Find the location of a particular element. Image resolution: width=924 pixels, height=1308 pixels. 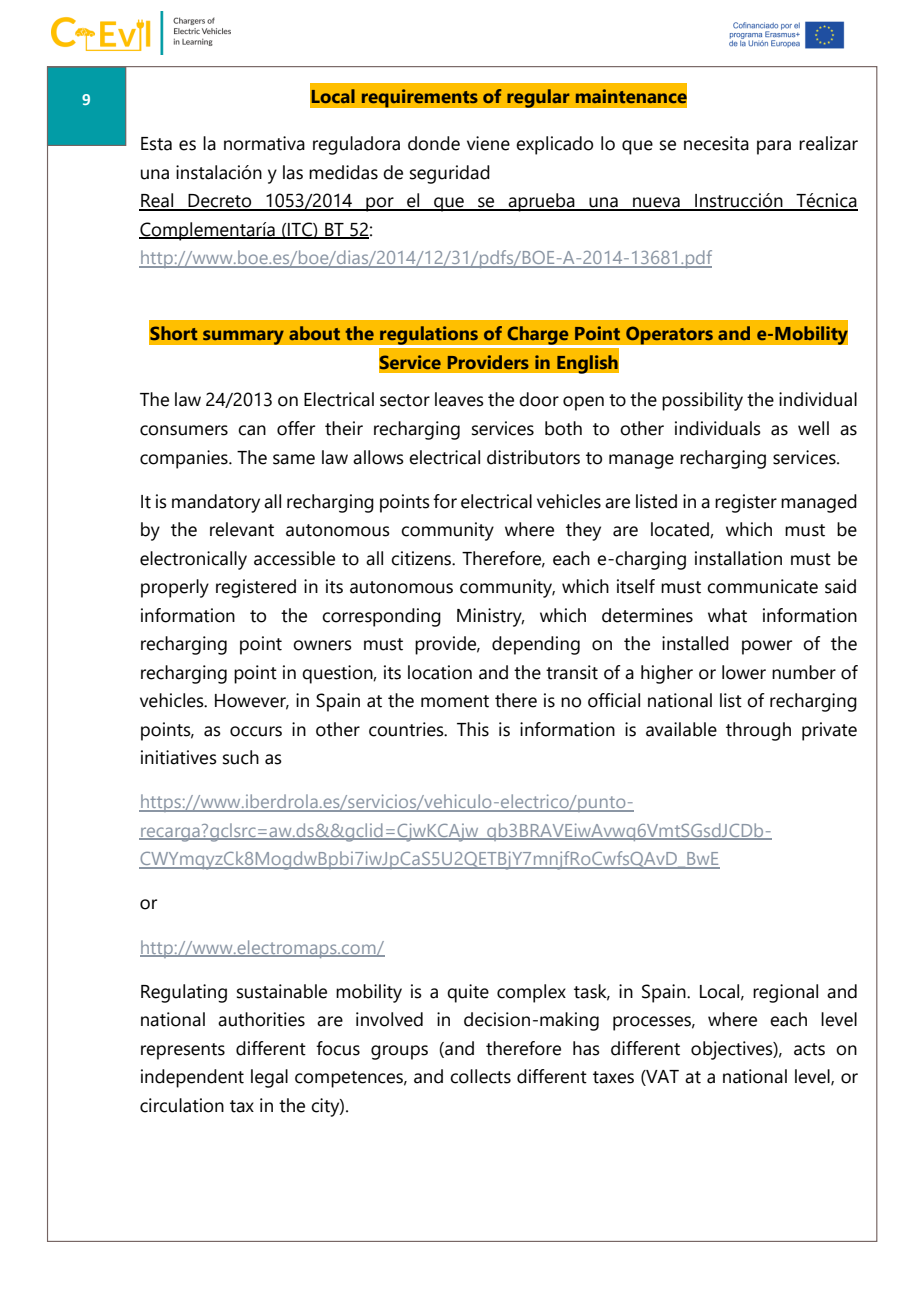

can is located at coordinates (252, 430).
